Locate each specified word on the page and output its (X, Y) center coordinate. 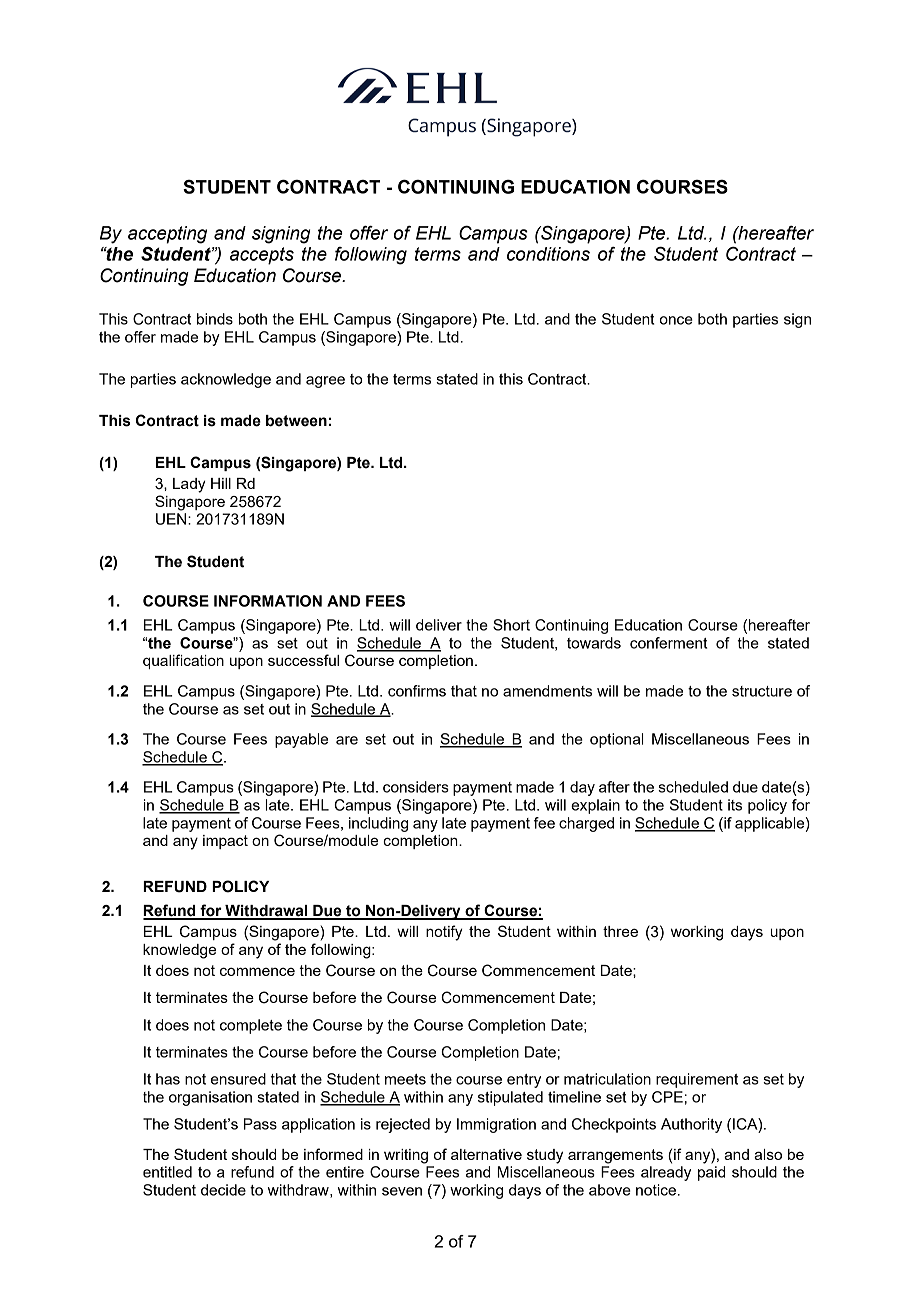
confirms (417, 691)
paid (711, 1173)
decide (223, 1190)
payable (301, 740)
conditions (548, 254)
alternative (486, 1154)
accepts (262, 256)
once (676, 320)
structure (762, 691)
